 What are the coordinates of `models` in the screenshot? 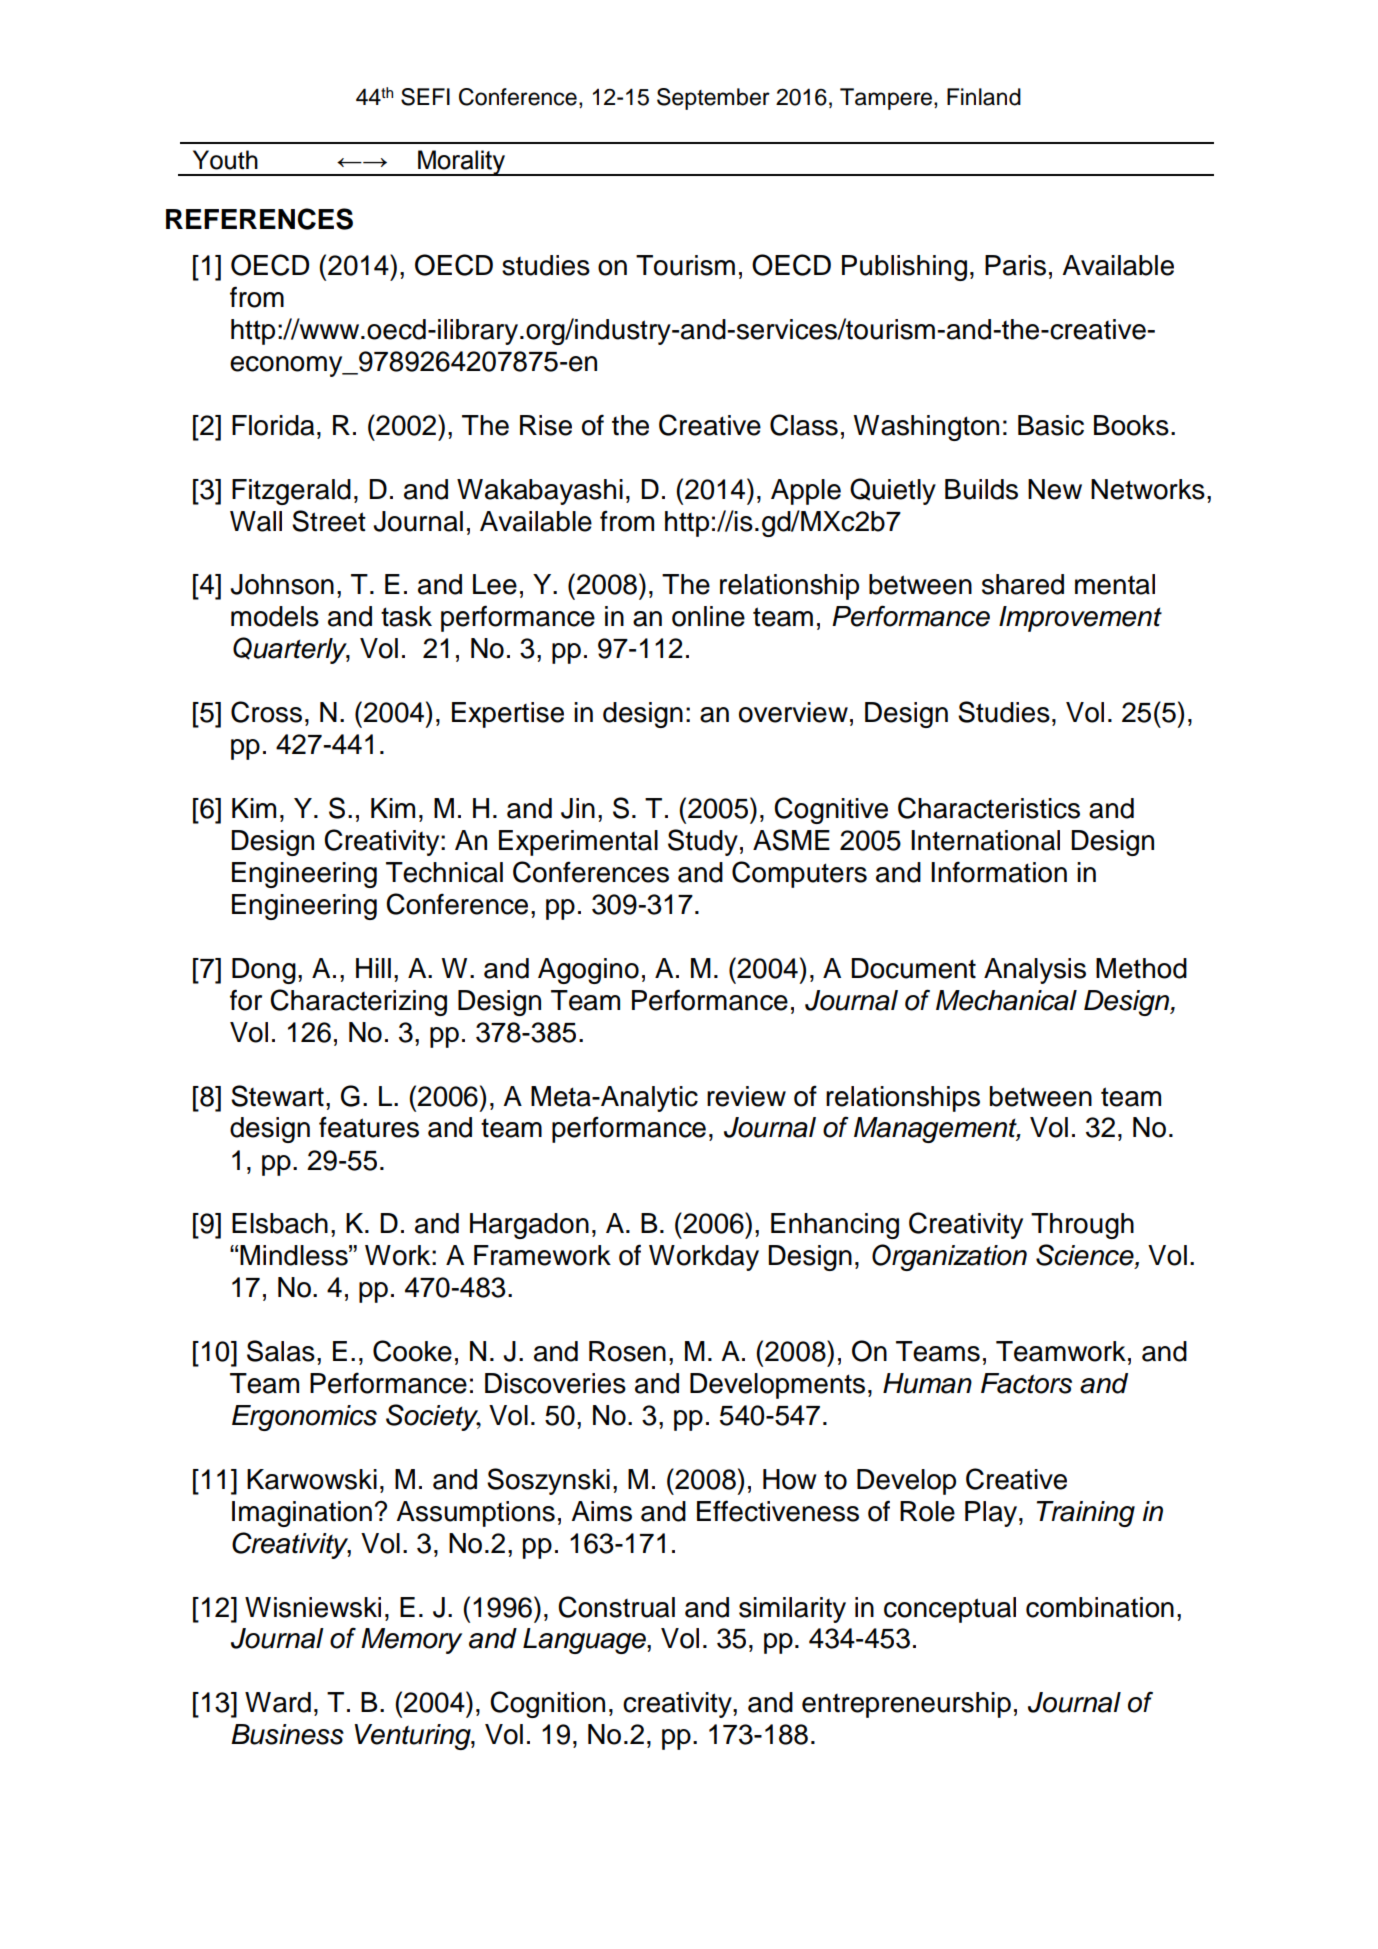 It's located at (275, 616).
